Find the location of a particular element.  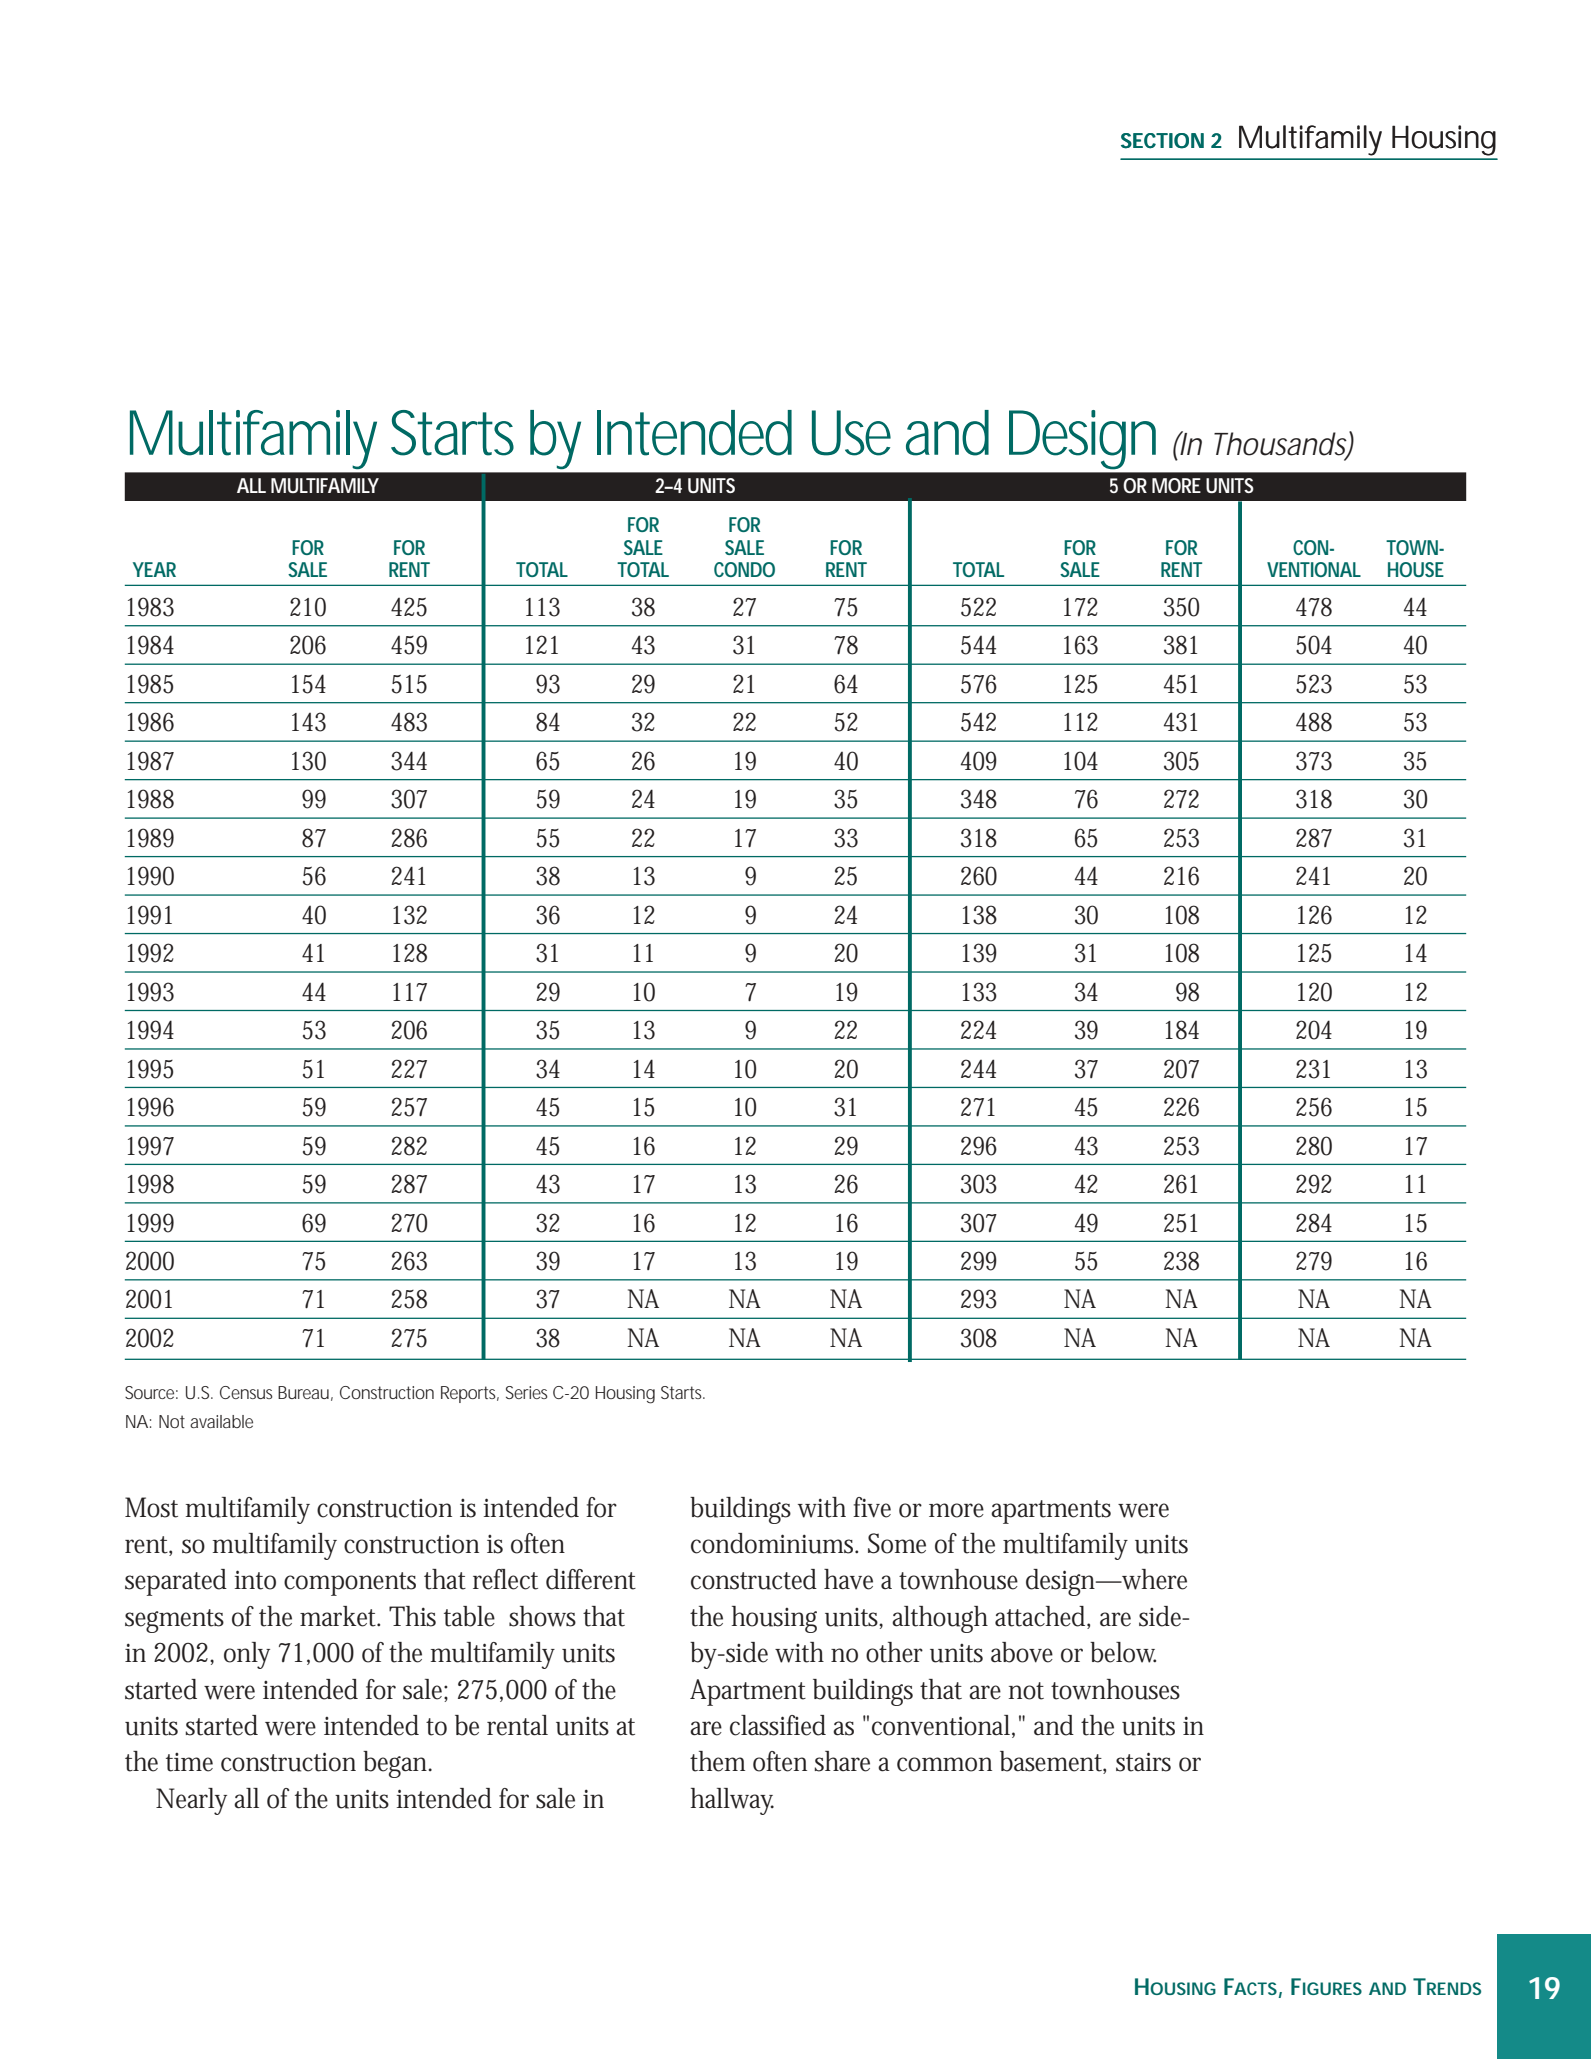

five is located at coordinates (872, 1507).
